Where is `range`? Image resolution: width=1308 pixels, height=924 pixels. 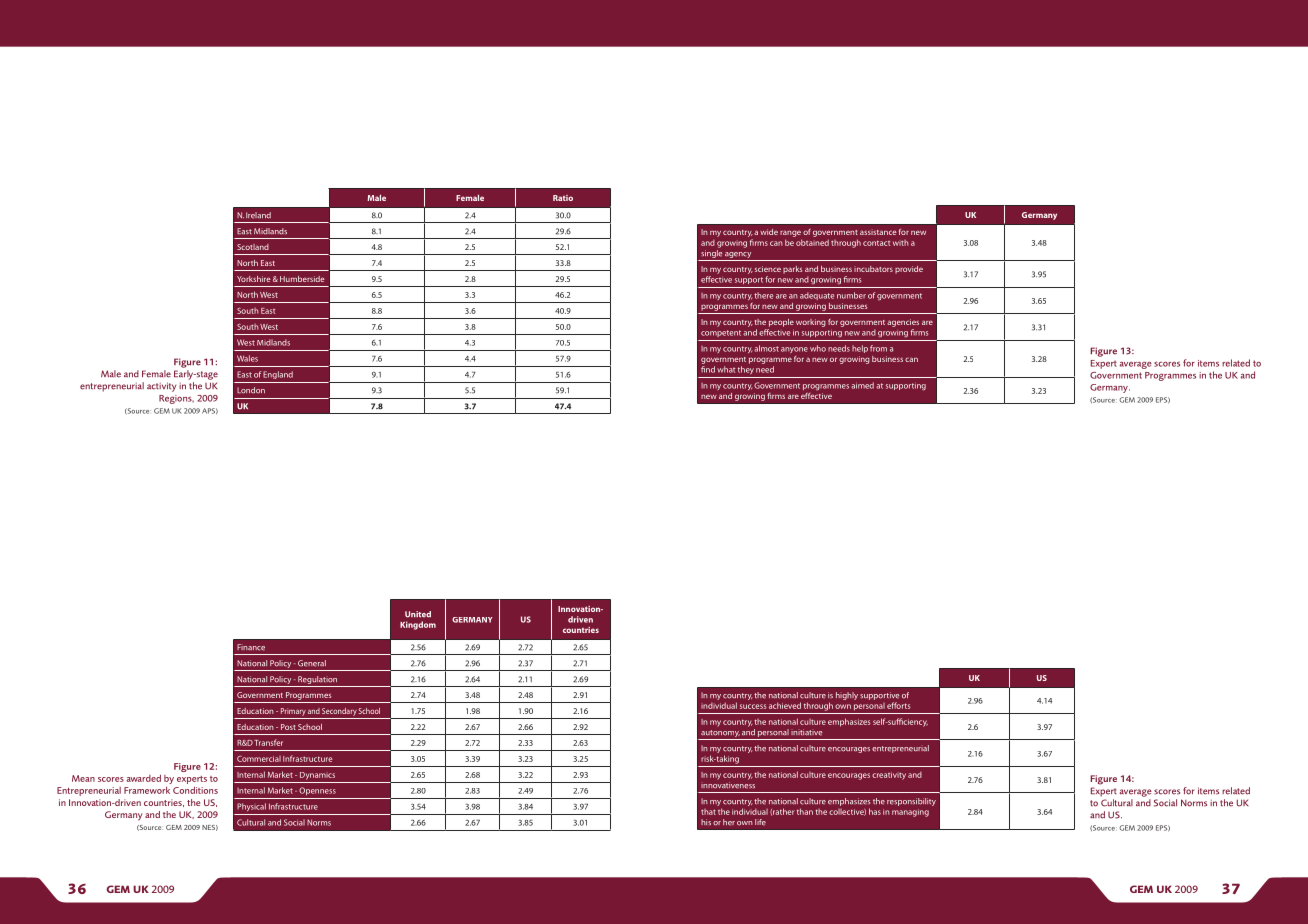
range is located at coordinates (790, 233).
